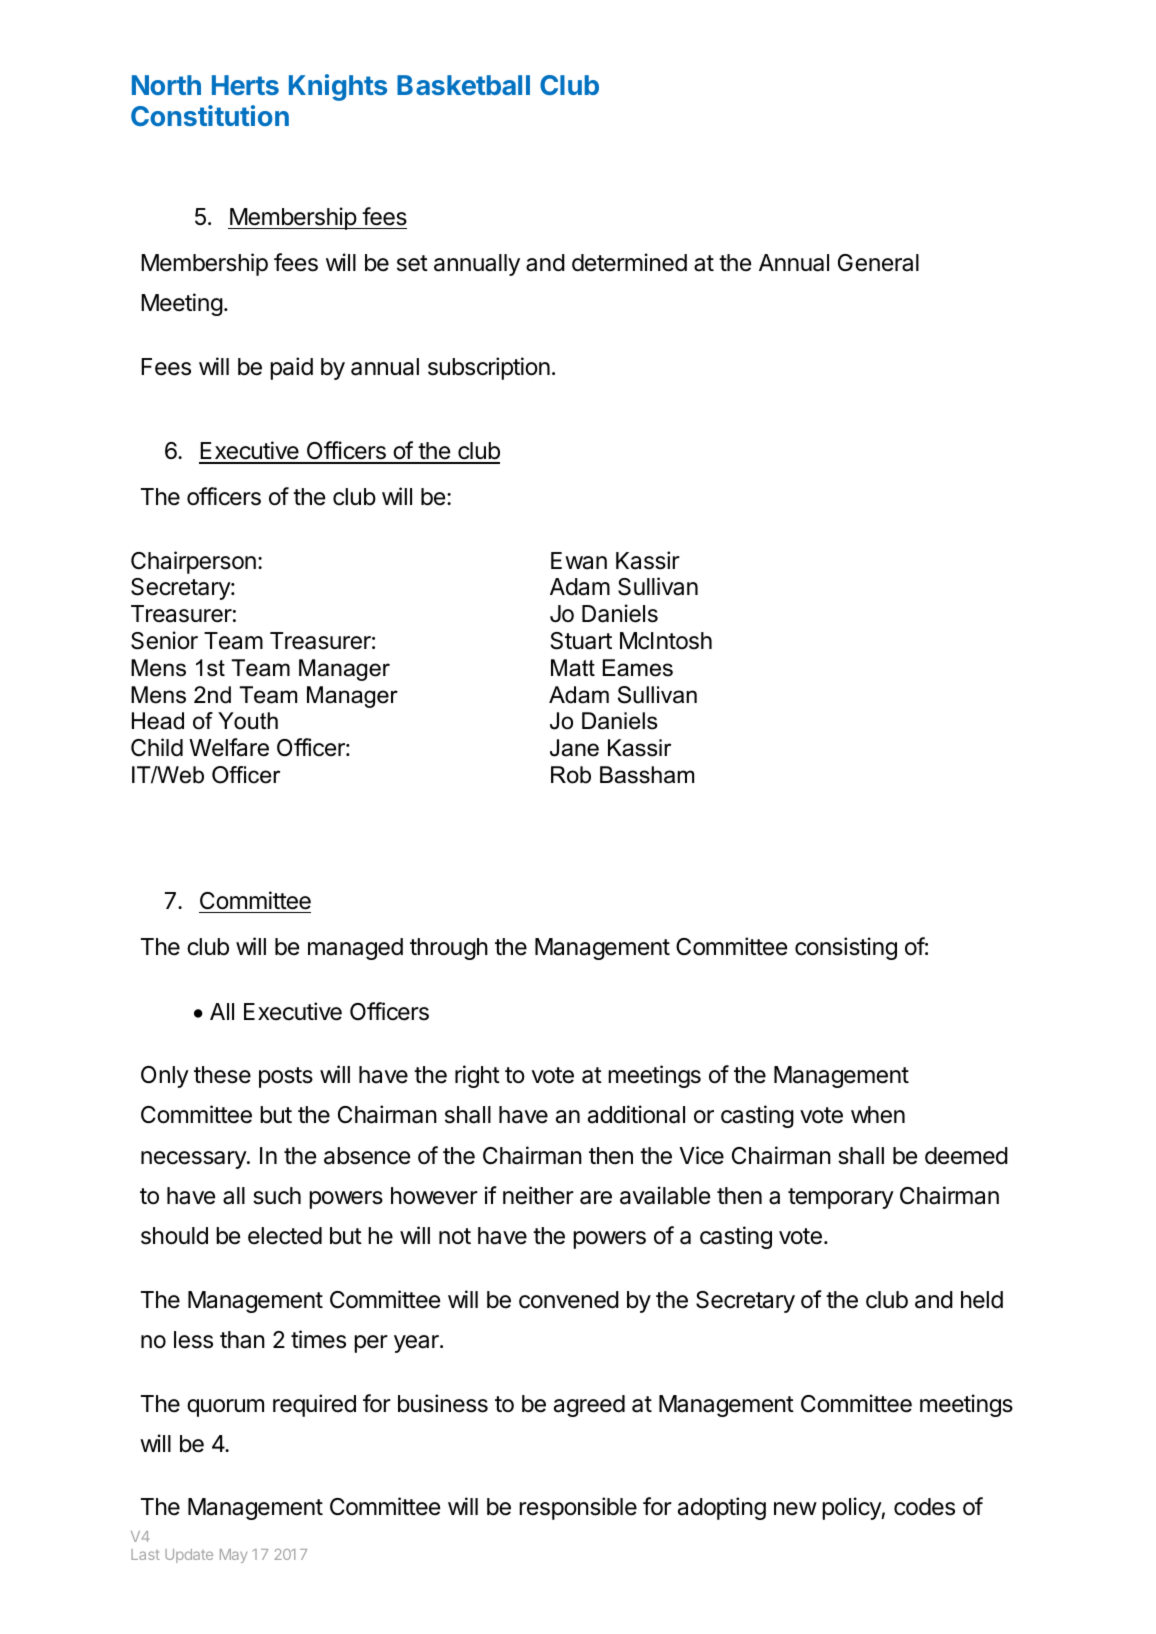 The height and width of the image is (1634, 1156). I want to click on consisting, so click(846, 948).
